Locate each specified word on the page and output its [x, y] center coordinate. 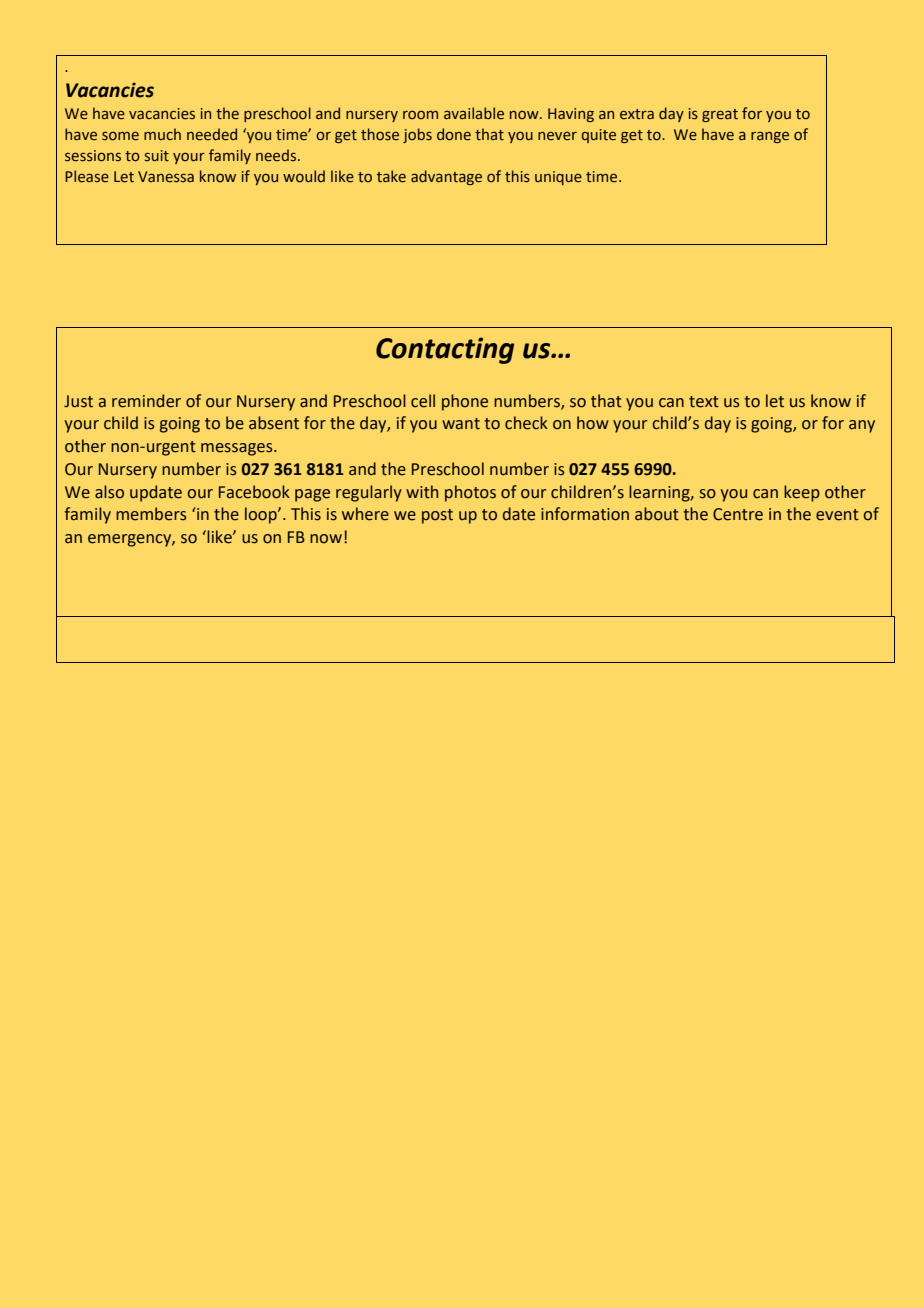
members [151, 514]
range [770, 137]
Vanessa [166, 177]
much [162, 134]
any [862, 426]
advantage [446, 177]
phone [465, 402]
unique [558, 178]
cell [423, 401]
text [704, 402]
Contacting [445, 350]
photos [470, 493]
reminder [146, 401]
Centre [738, 514]
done [454, 134]
